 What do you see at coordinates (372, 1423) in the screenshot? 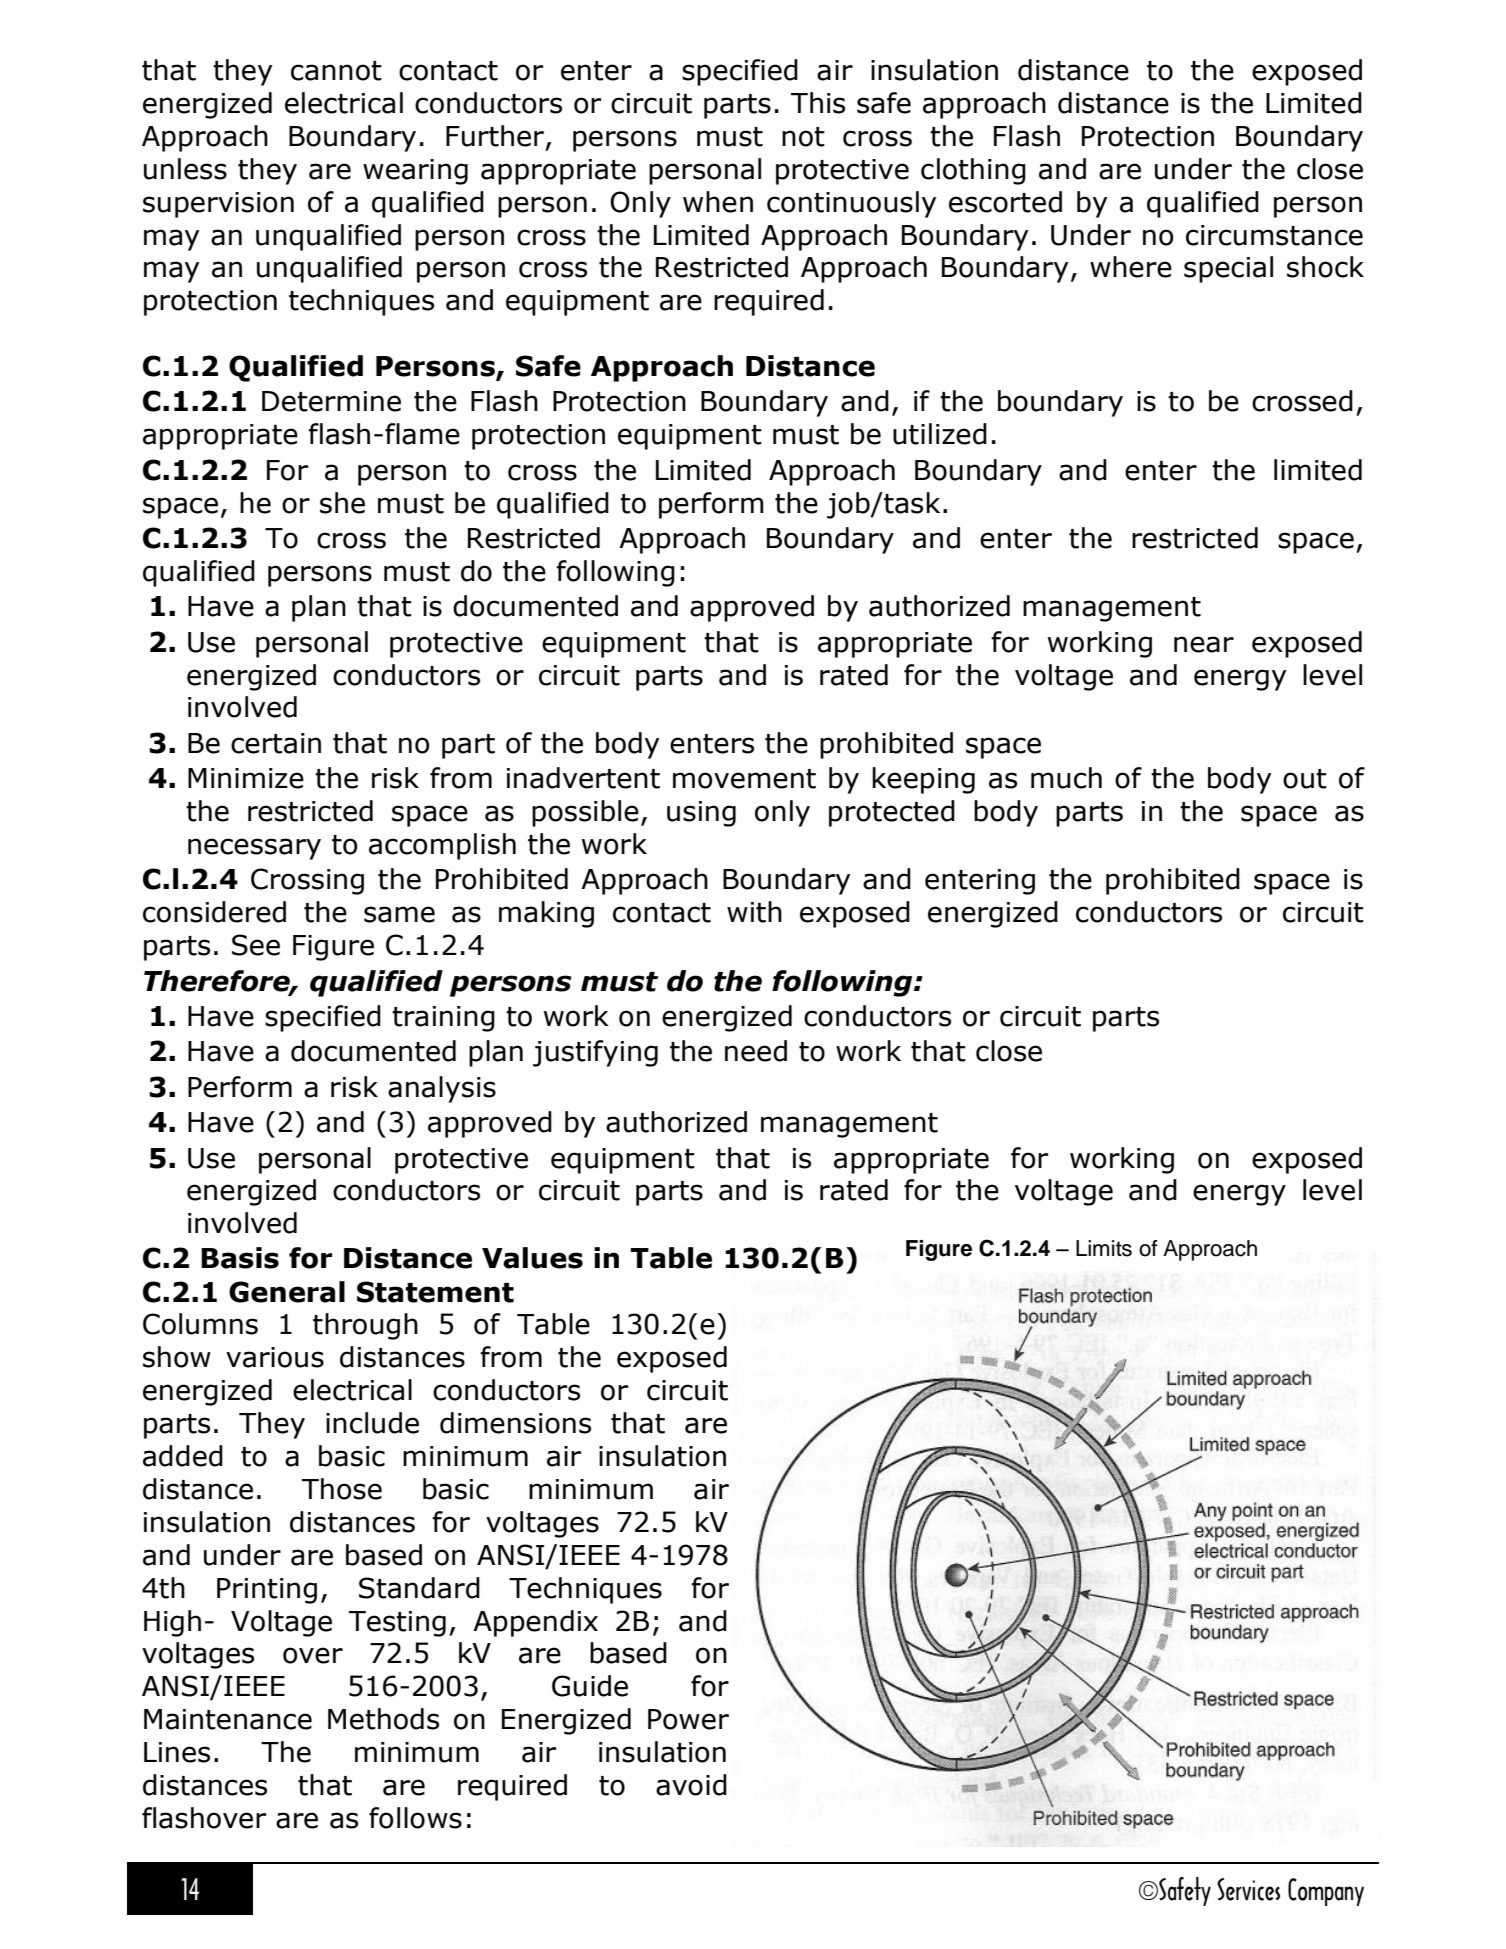
I see `include` at bounding box center [372, 1423].
